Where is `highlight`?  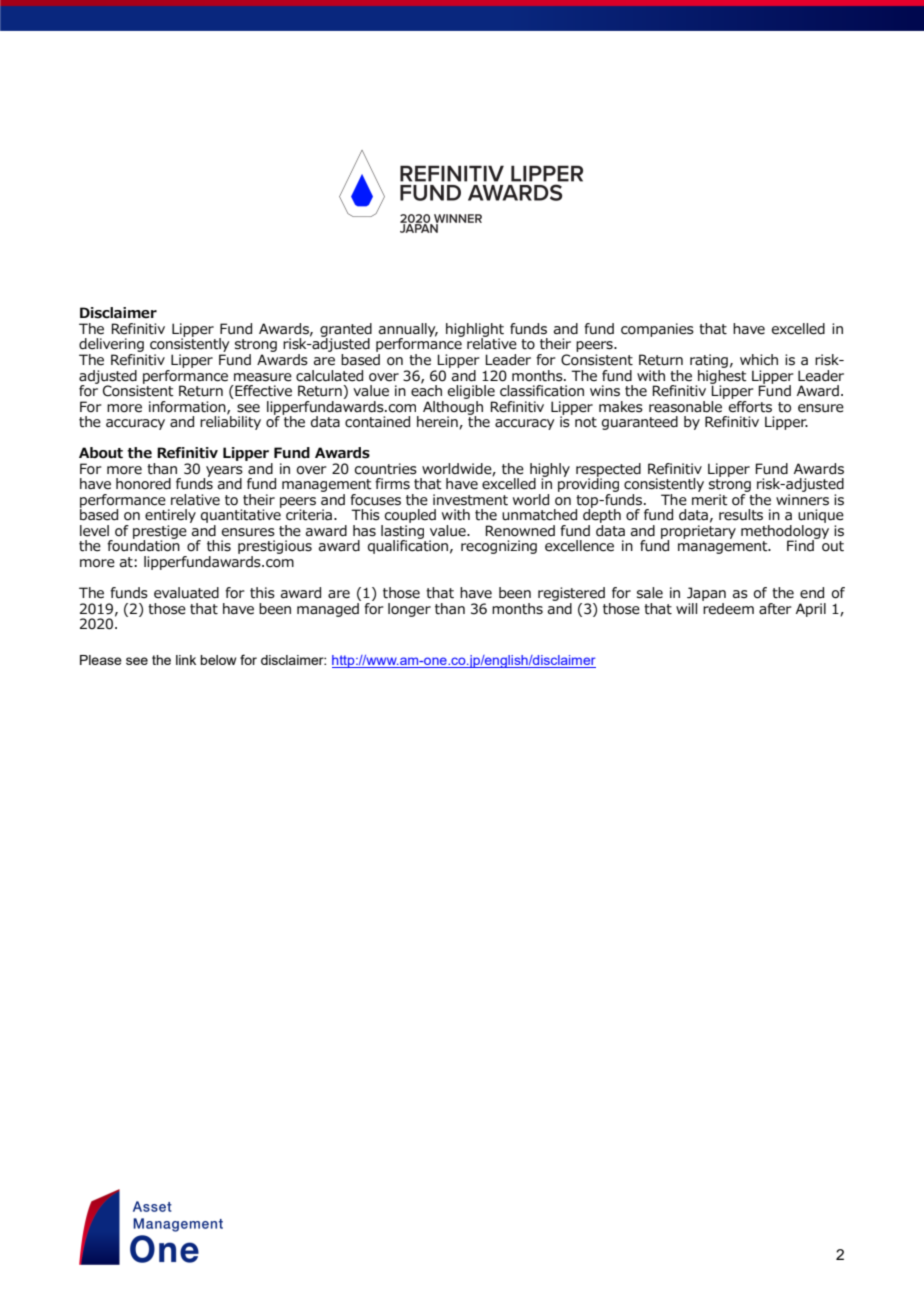 highlight is located at coordinates (475, 331).
